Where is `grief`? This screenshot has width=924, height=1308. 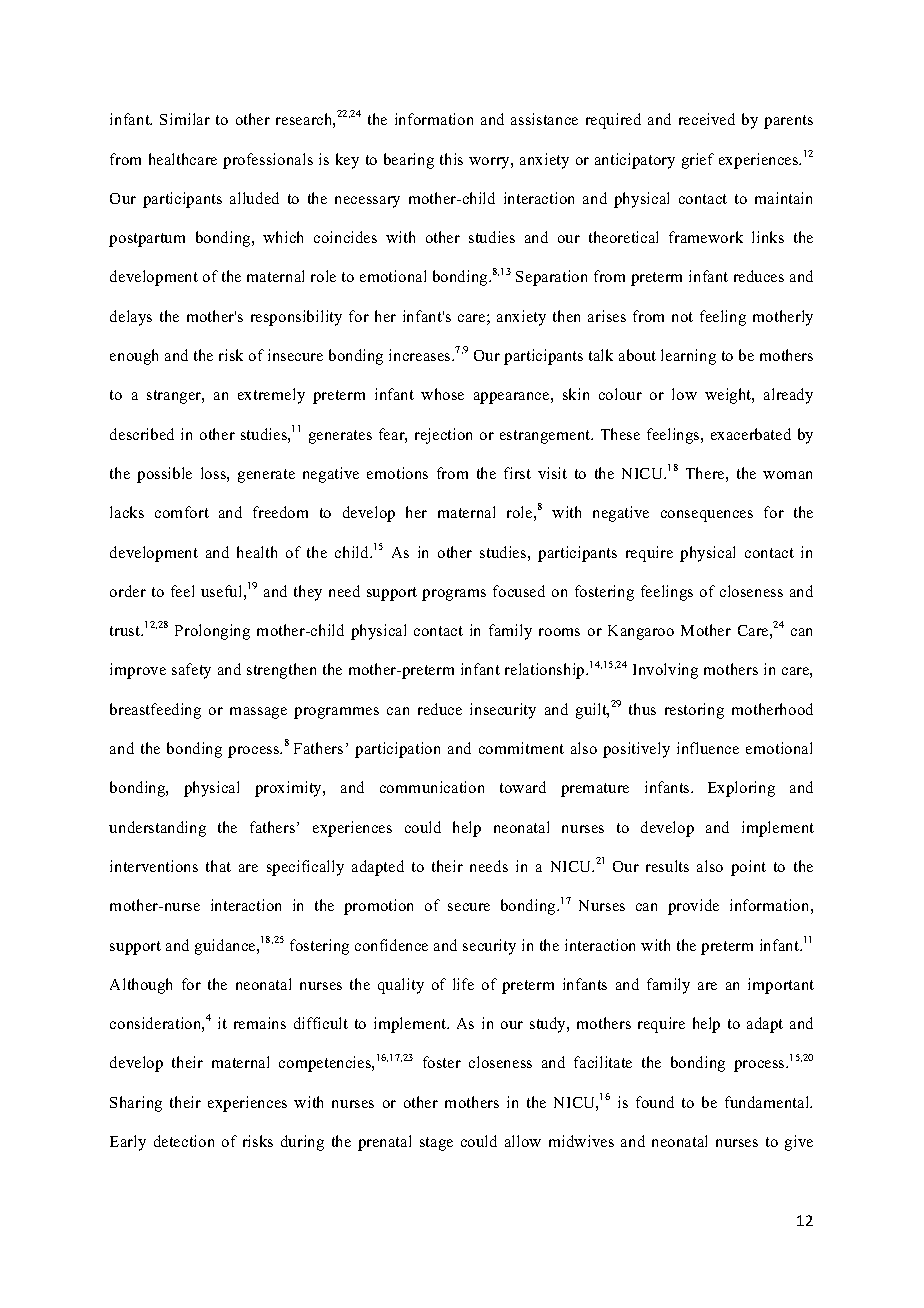 grief is located at coordinates (698, 161).
